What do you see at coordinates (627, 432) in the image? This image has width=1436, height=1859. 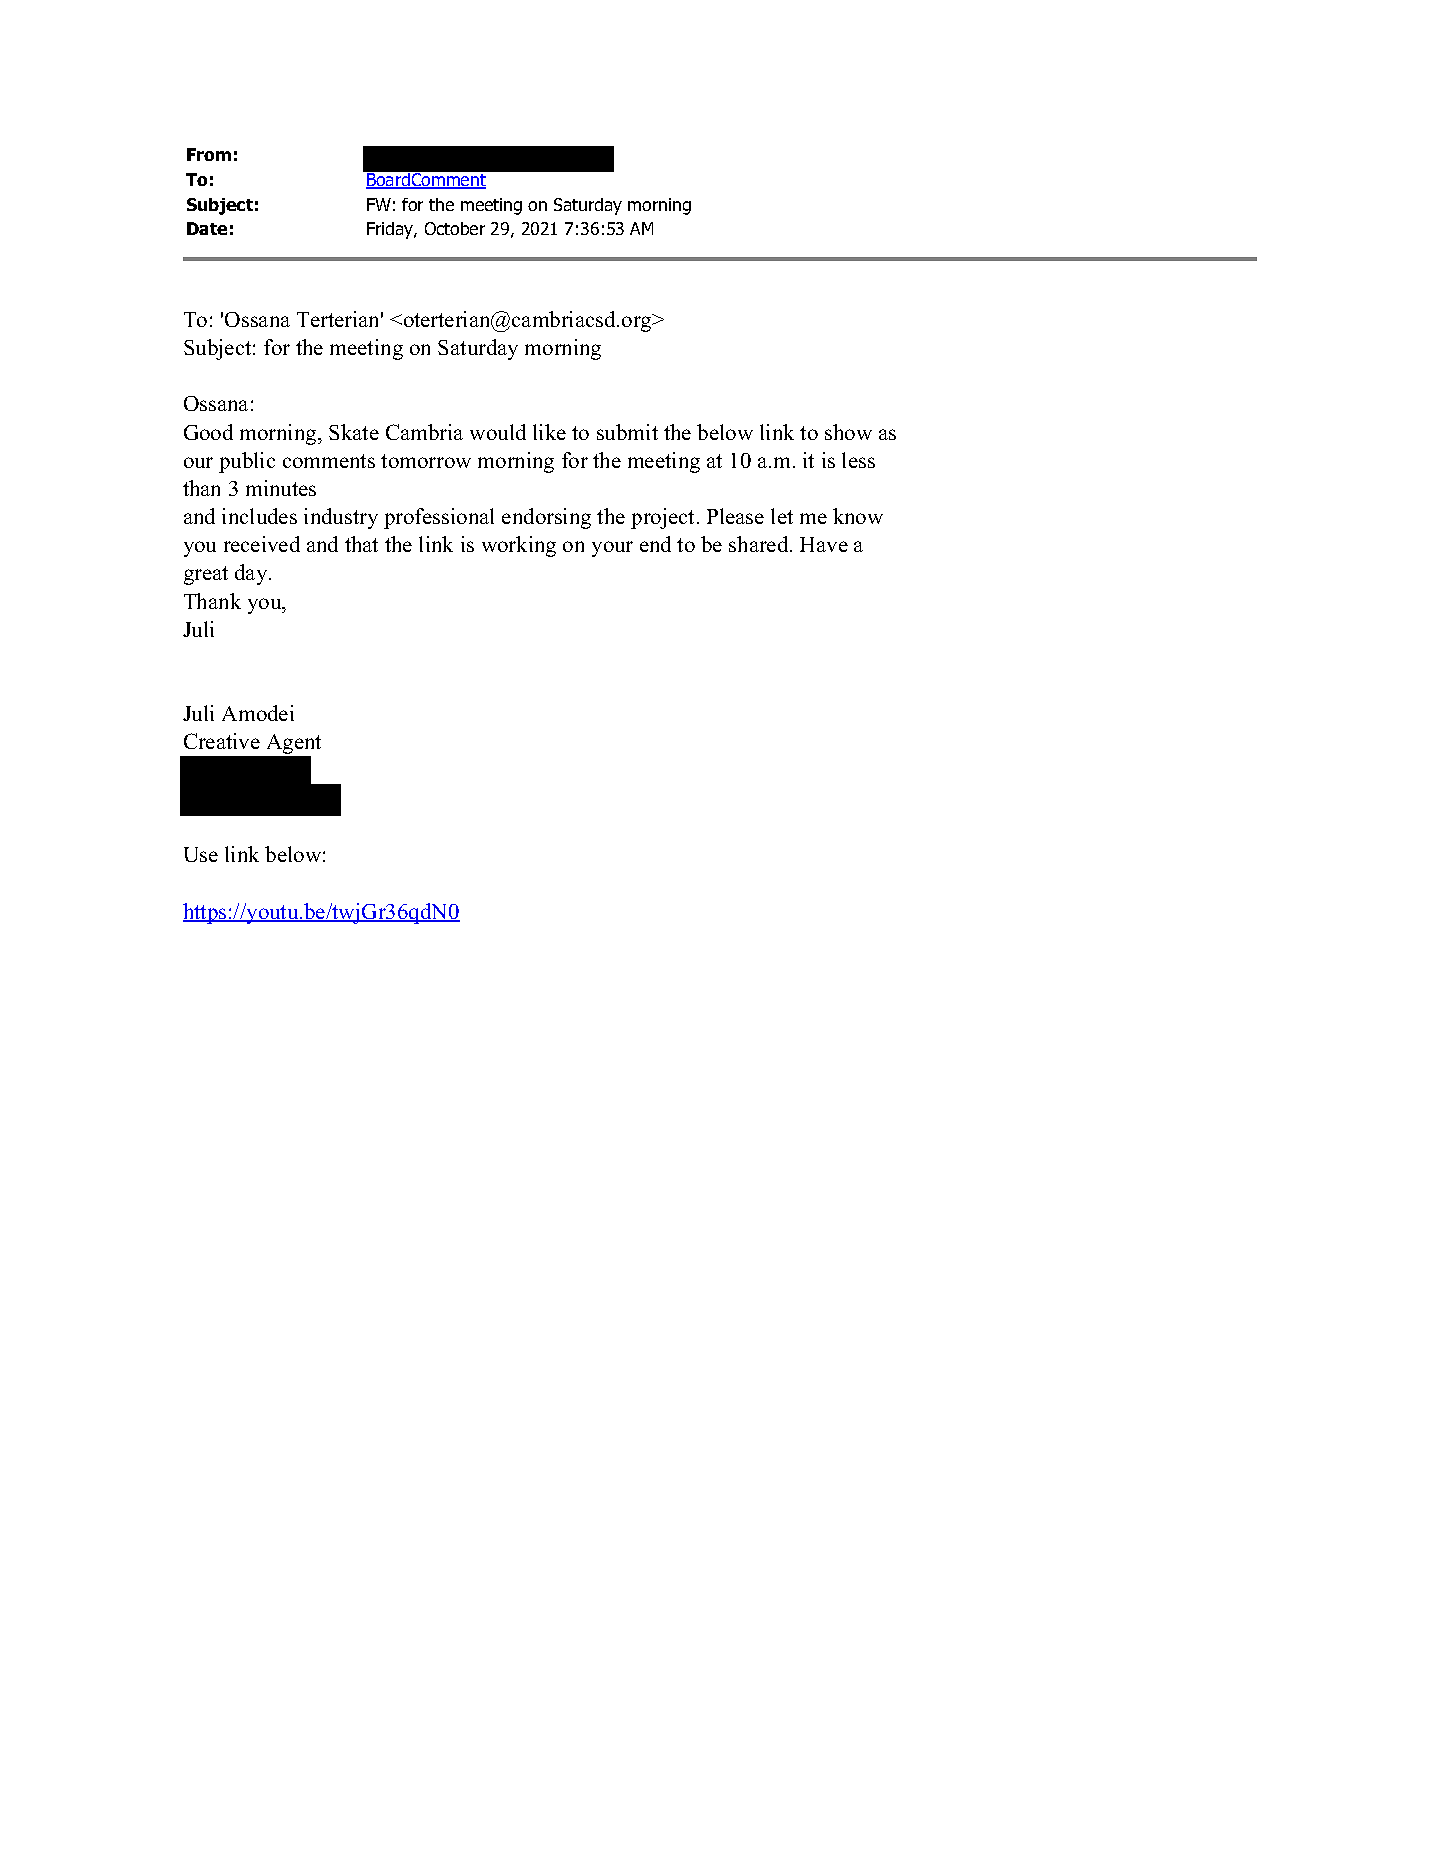 I see `submit` at bounding box center [627, 432].
